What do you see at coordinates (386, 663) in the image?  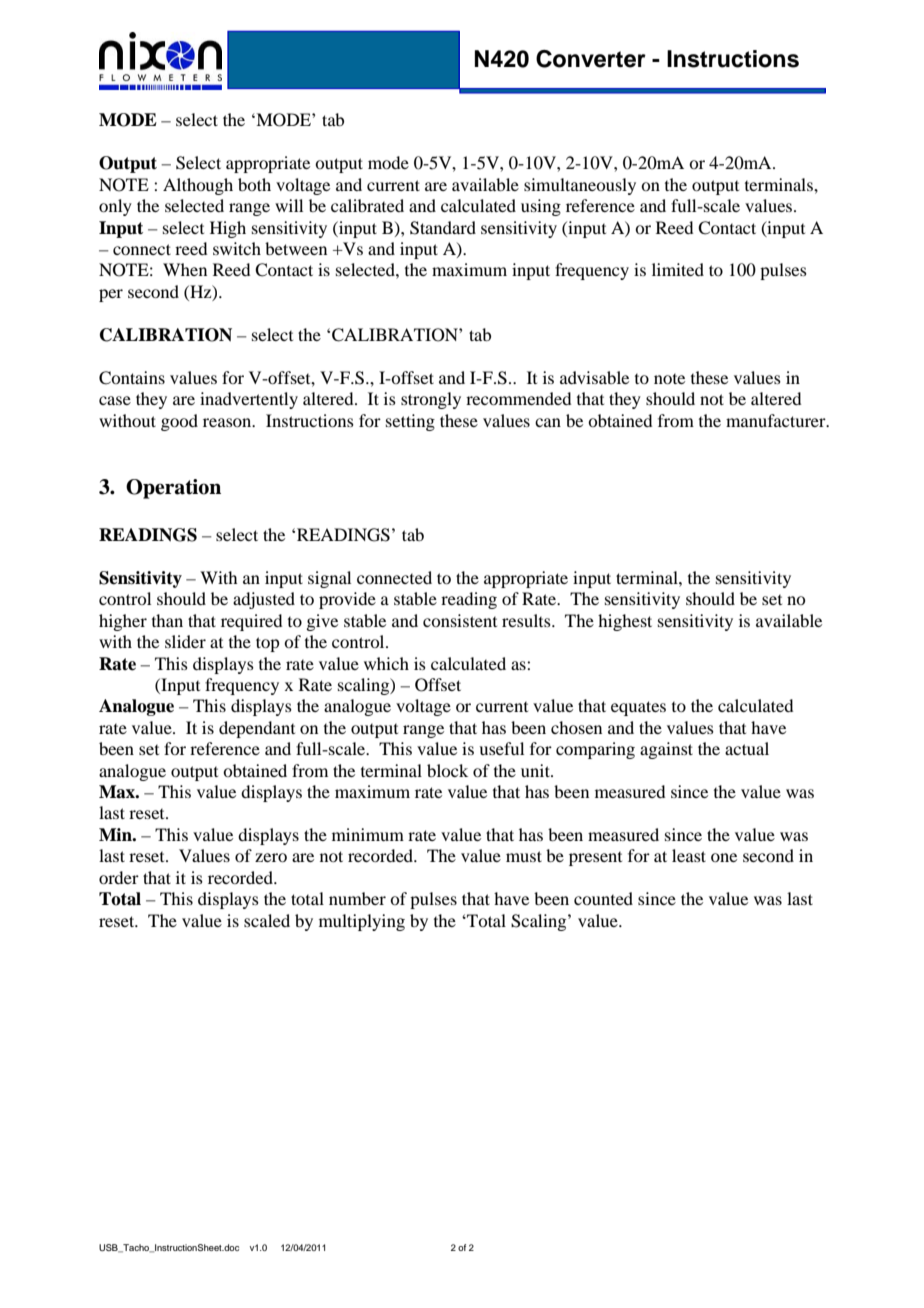 I see `which` at bounding box center [386, 663].
